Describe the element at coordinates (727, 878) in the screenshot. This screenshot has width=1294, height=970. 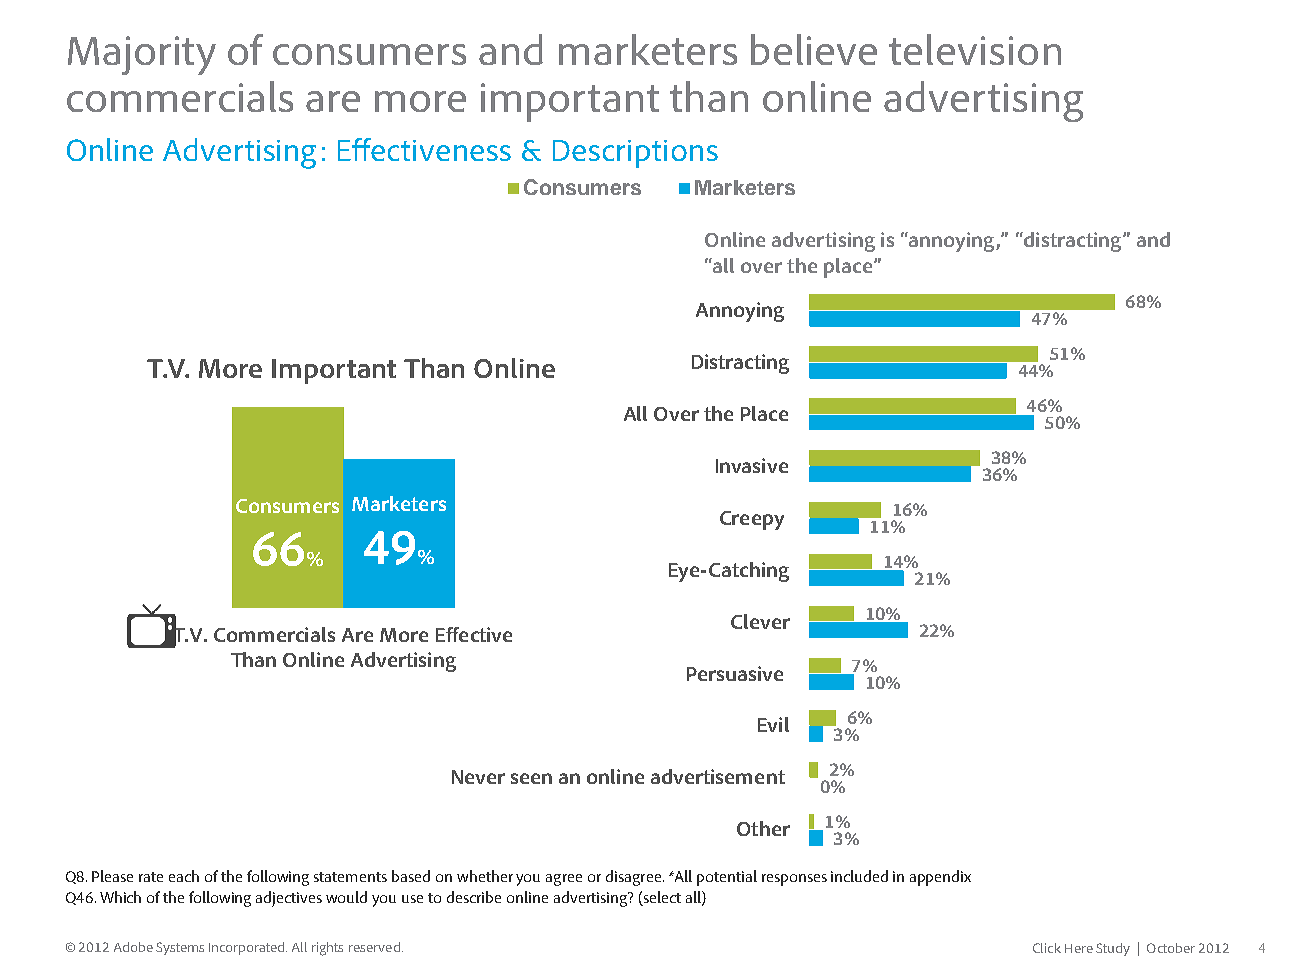
I see `potential` at that location.
